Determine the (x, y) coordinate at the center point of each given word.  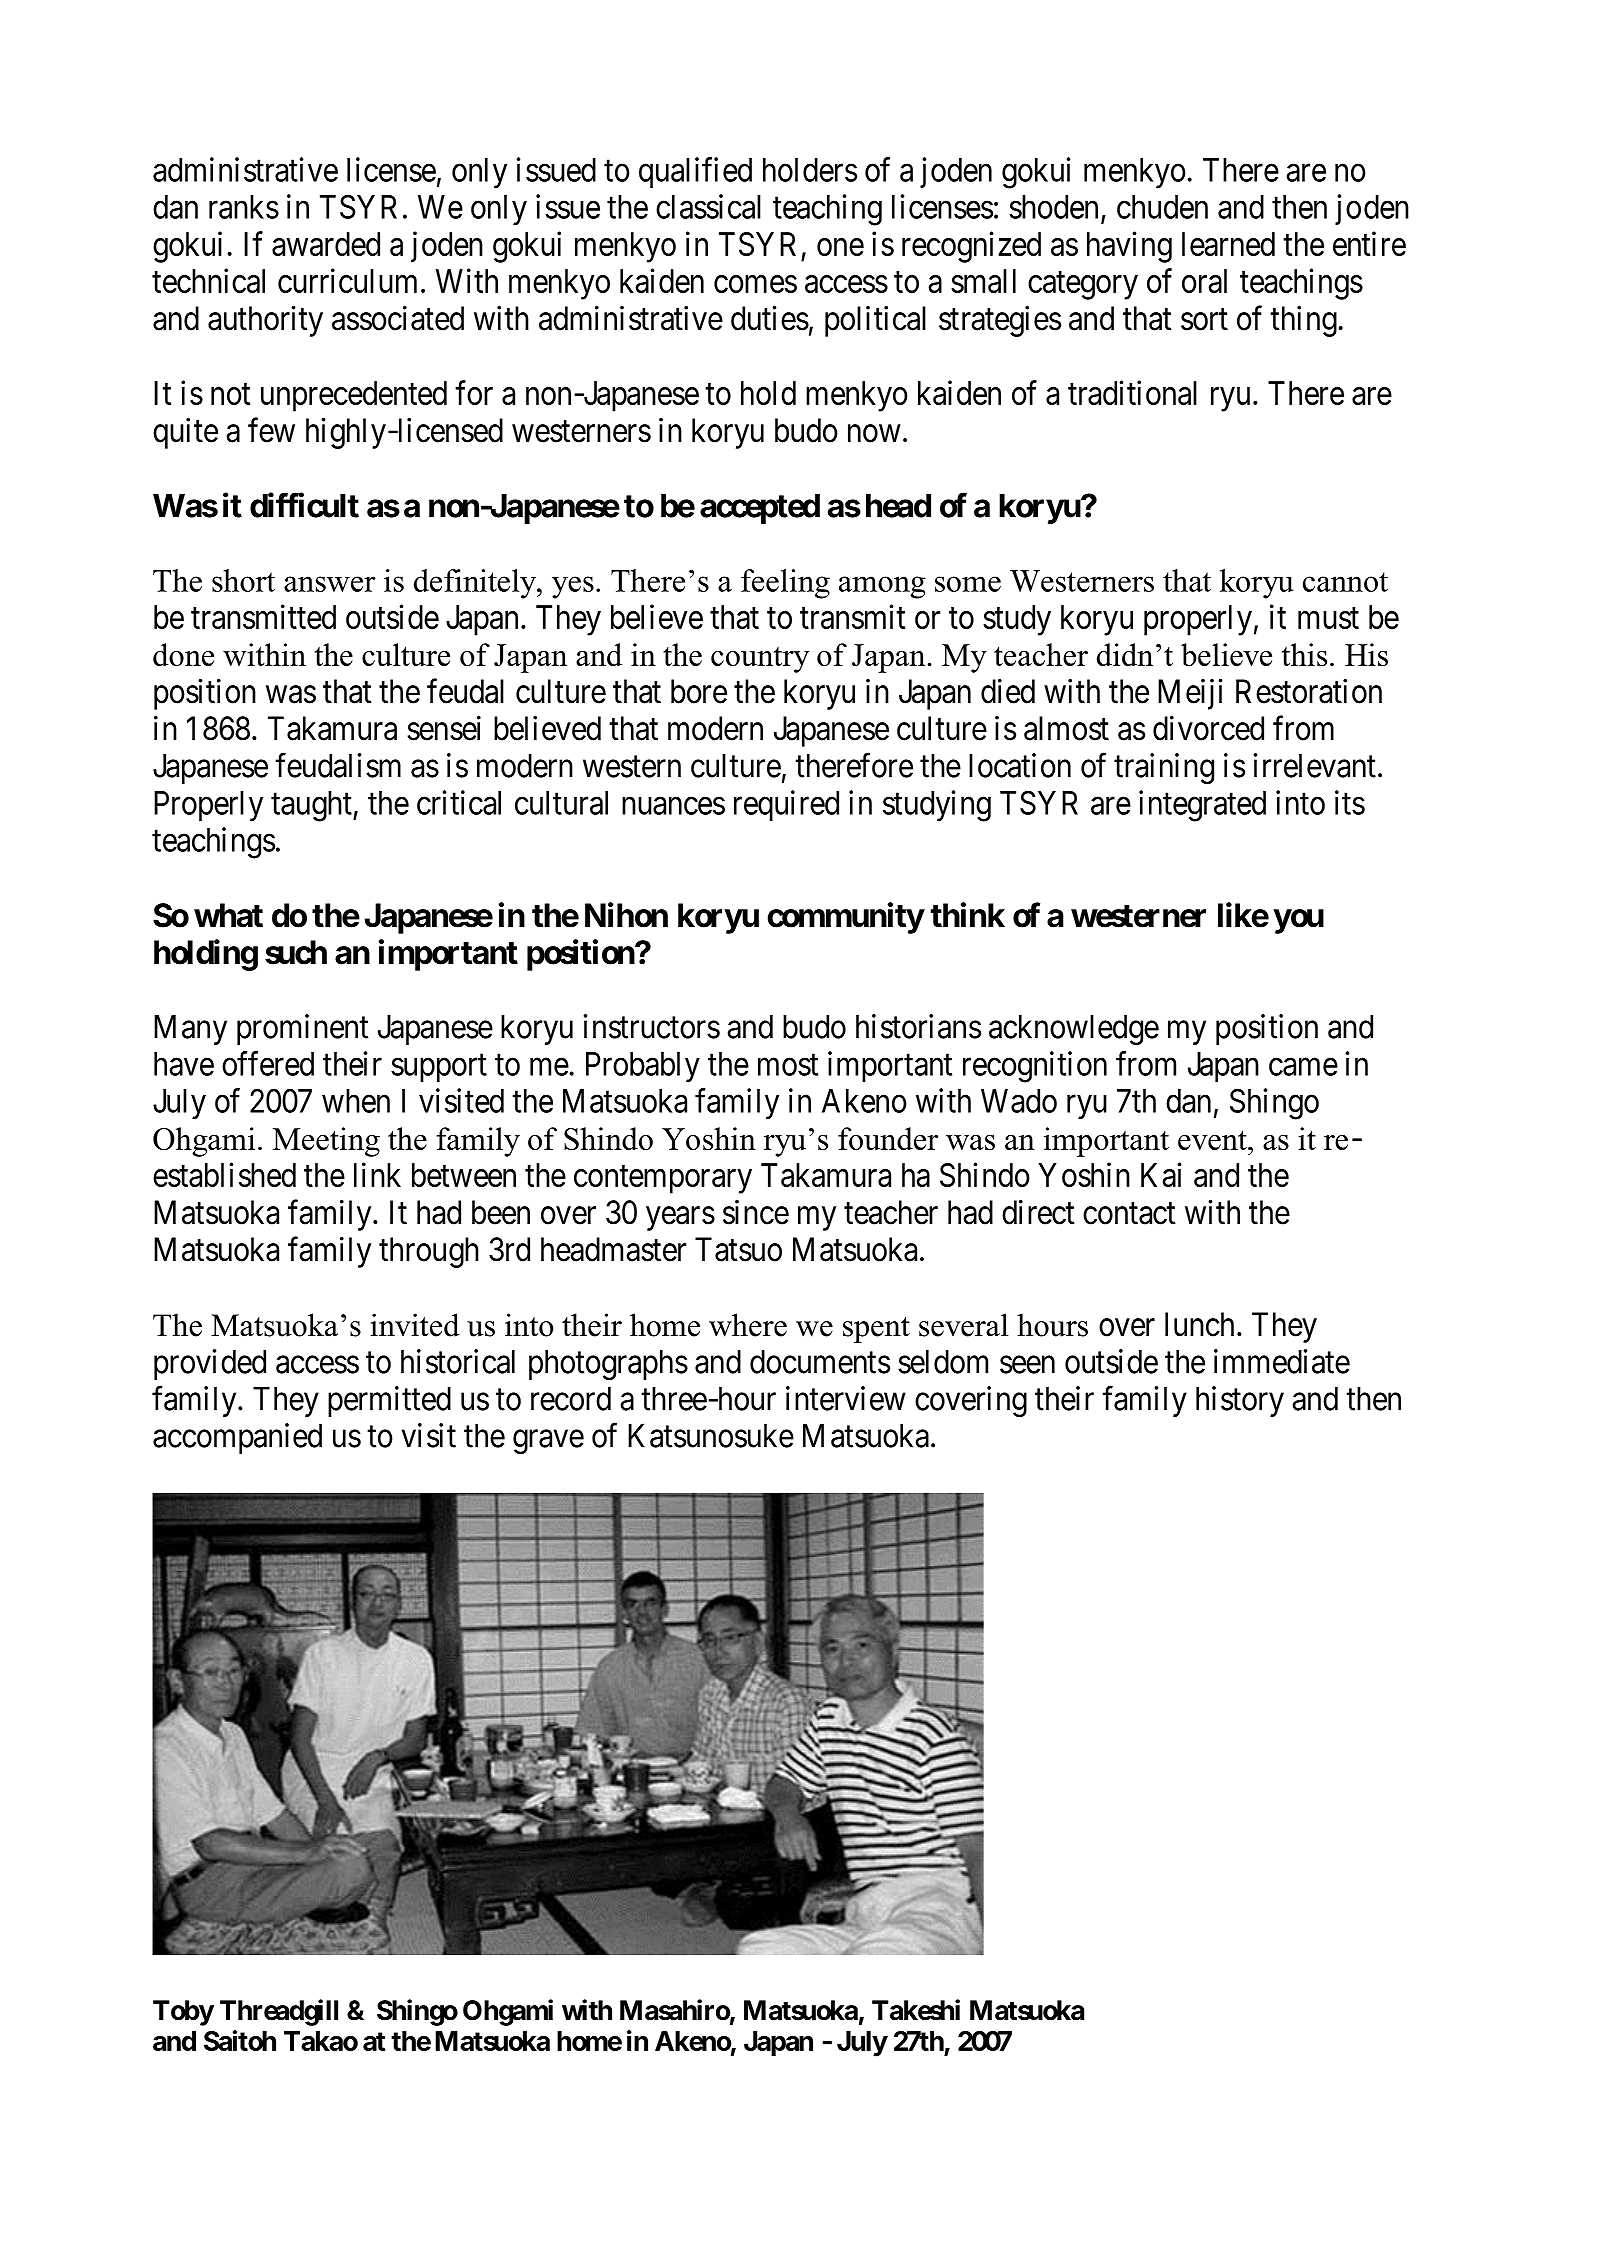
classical (708, 206)
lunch (1199, 1324)
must (1328, 618)
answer (329, 584)
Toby (183, 2013)
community (845, 918)
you (1298, 921)
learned (1228, 244)
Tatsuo (738, 1249)
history (1240, 1401)
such (296, 952)
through (429, 1252)
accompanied (237, 1438)
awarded (326, 244)
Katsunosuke (711, 1435)
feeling (785, 584)
